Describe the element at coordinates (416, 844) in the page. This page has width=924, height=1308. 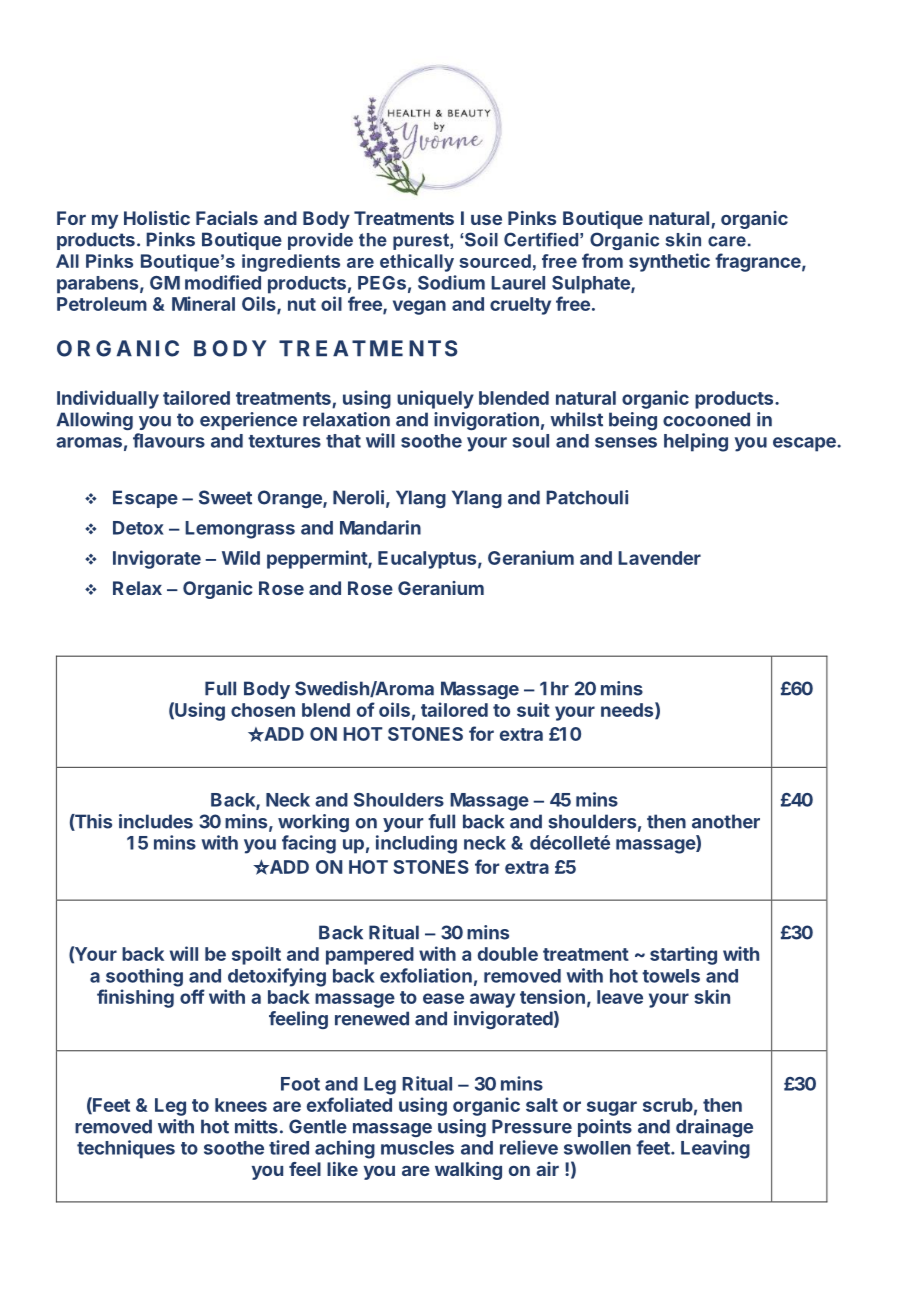
I see `including` at that location.
